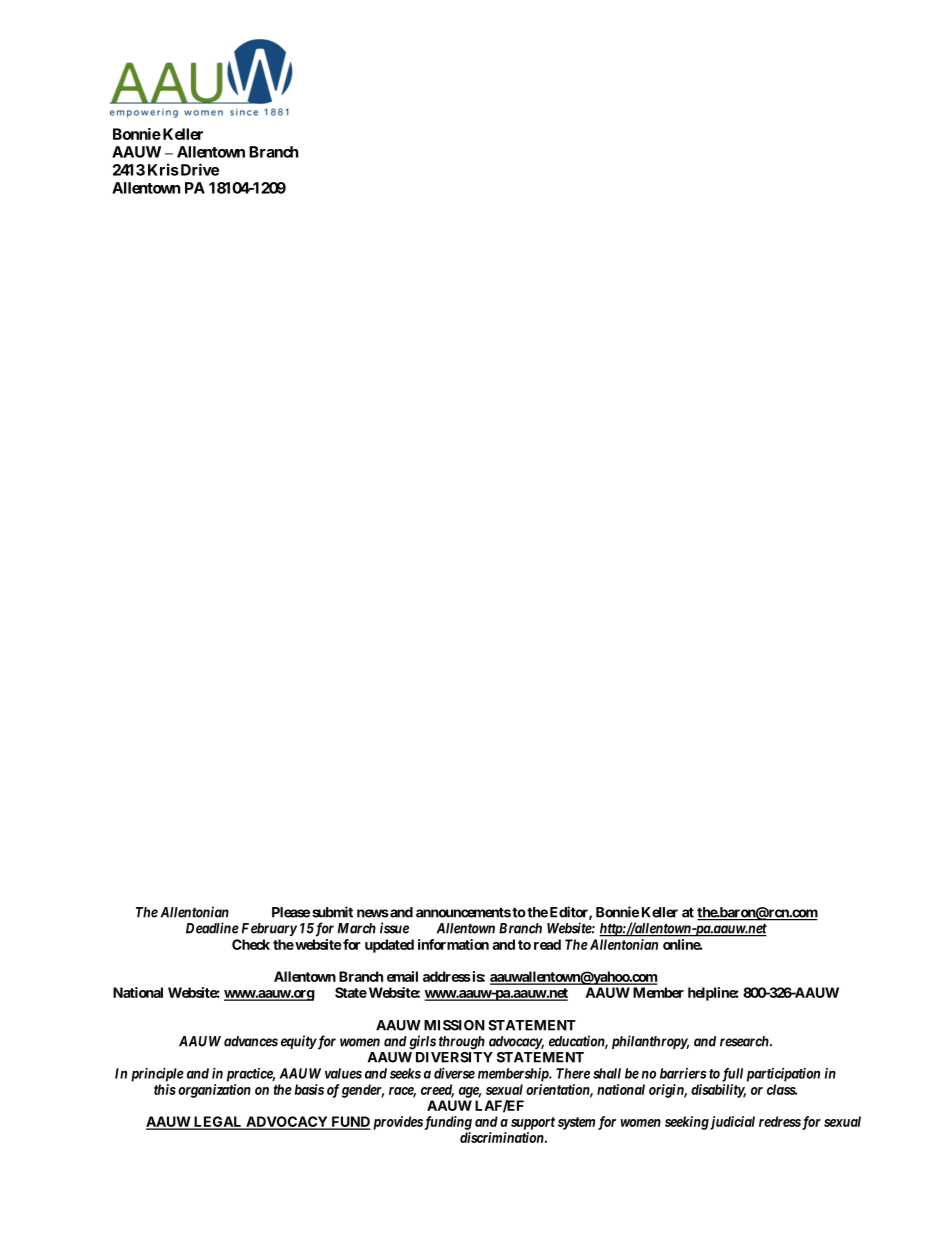 This page has height=1233, width=952. What do you see at coordinates (332, 912) in the page?
I see `submit` at bounding box center [332, 912].
